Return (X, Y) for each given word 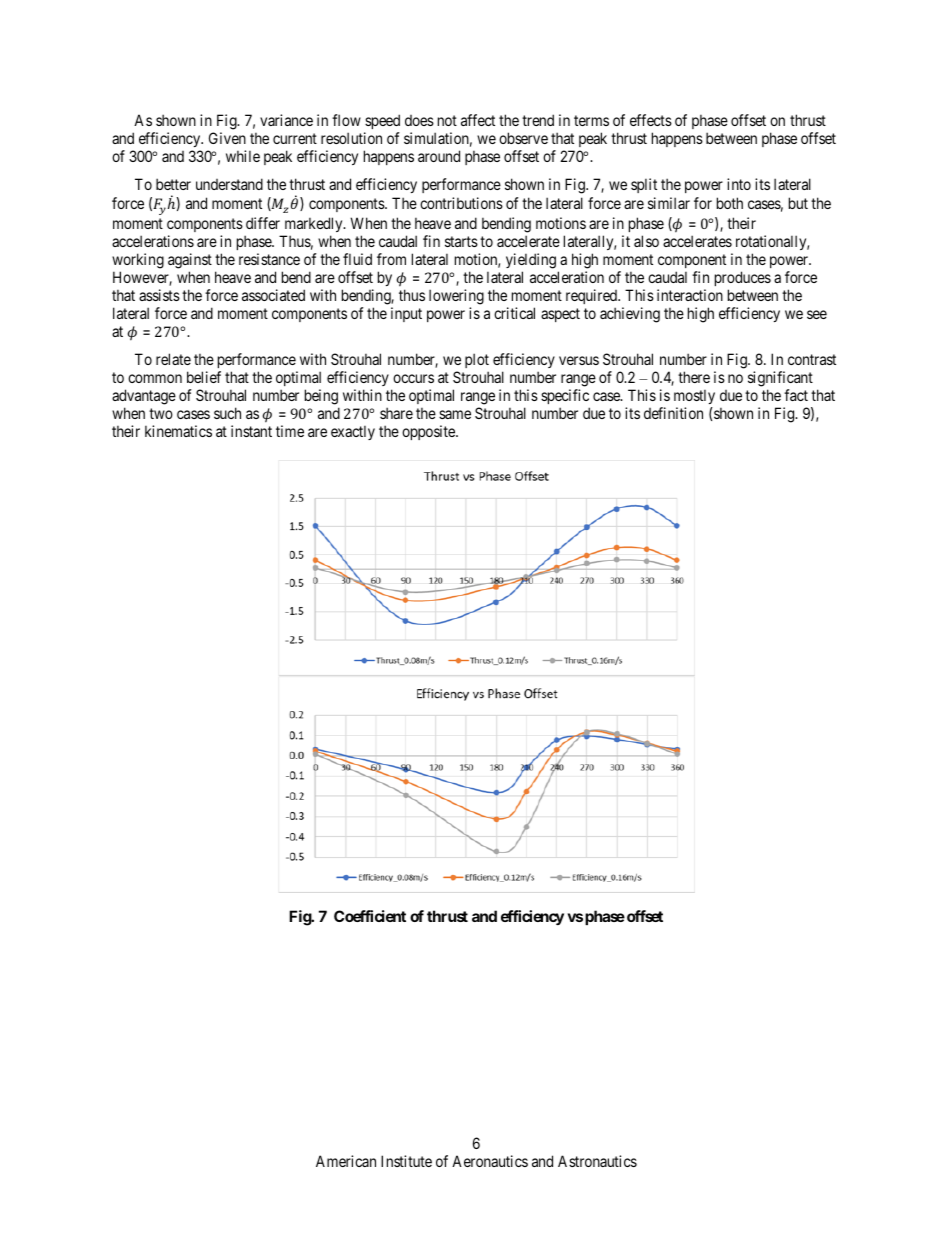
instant (251, 431)
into (739, 184)
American (346, 1161)
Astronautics (597, 1161)
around (439, 156)
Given (227, 138)
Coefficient (370, 916)
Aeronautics (490, 1161)
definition (673, 413)
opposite (429, 432)
